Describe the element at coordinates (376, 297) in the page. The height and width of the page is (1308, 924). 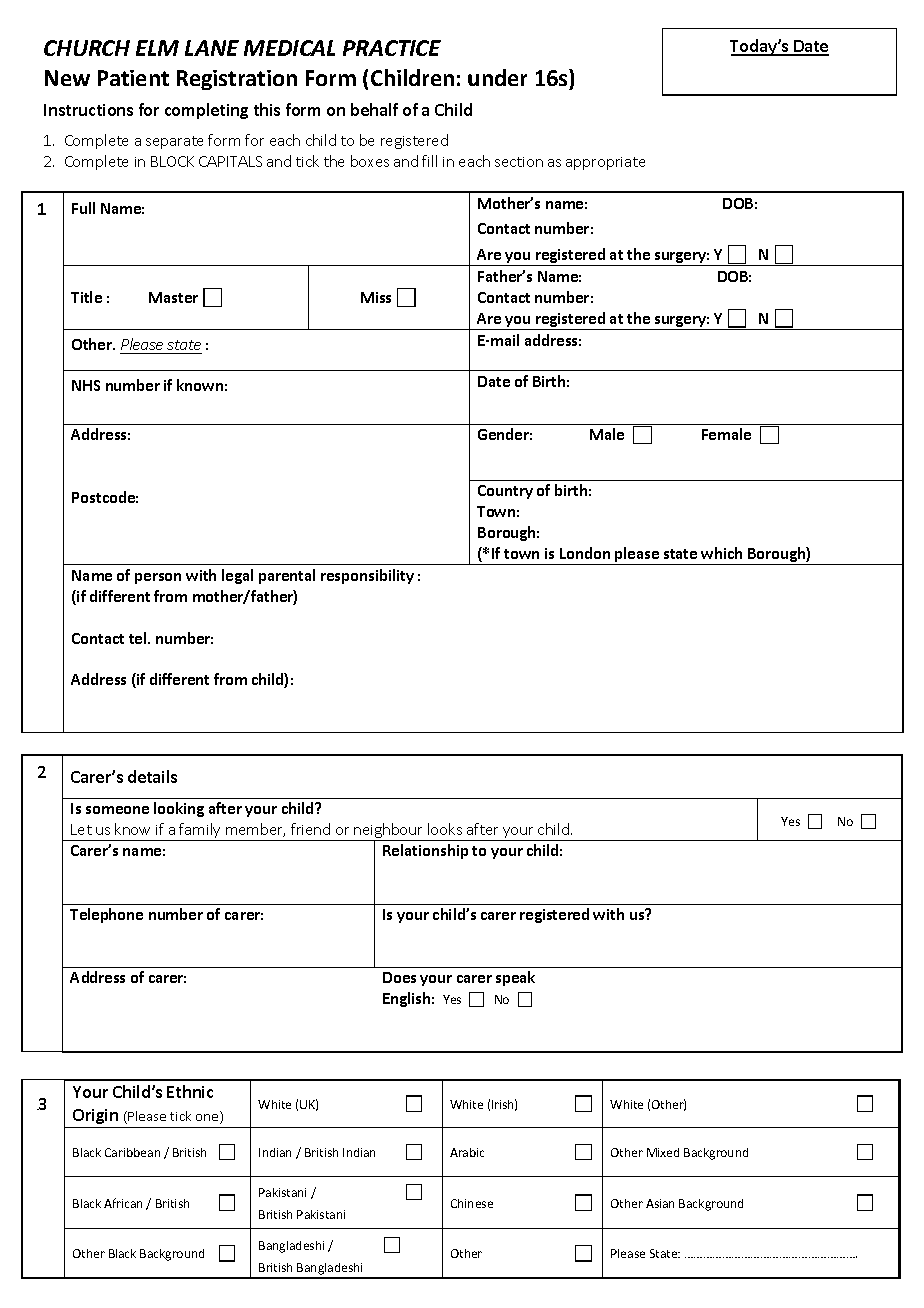
I see `Miss` at that location.
